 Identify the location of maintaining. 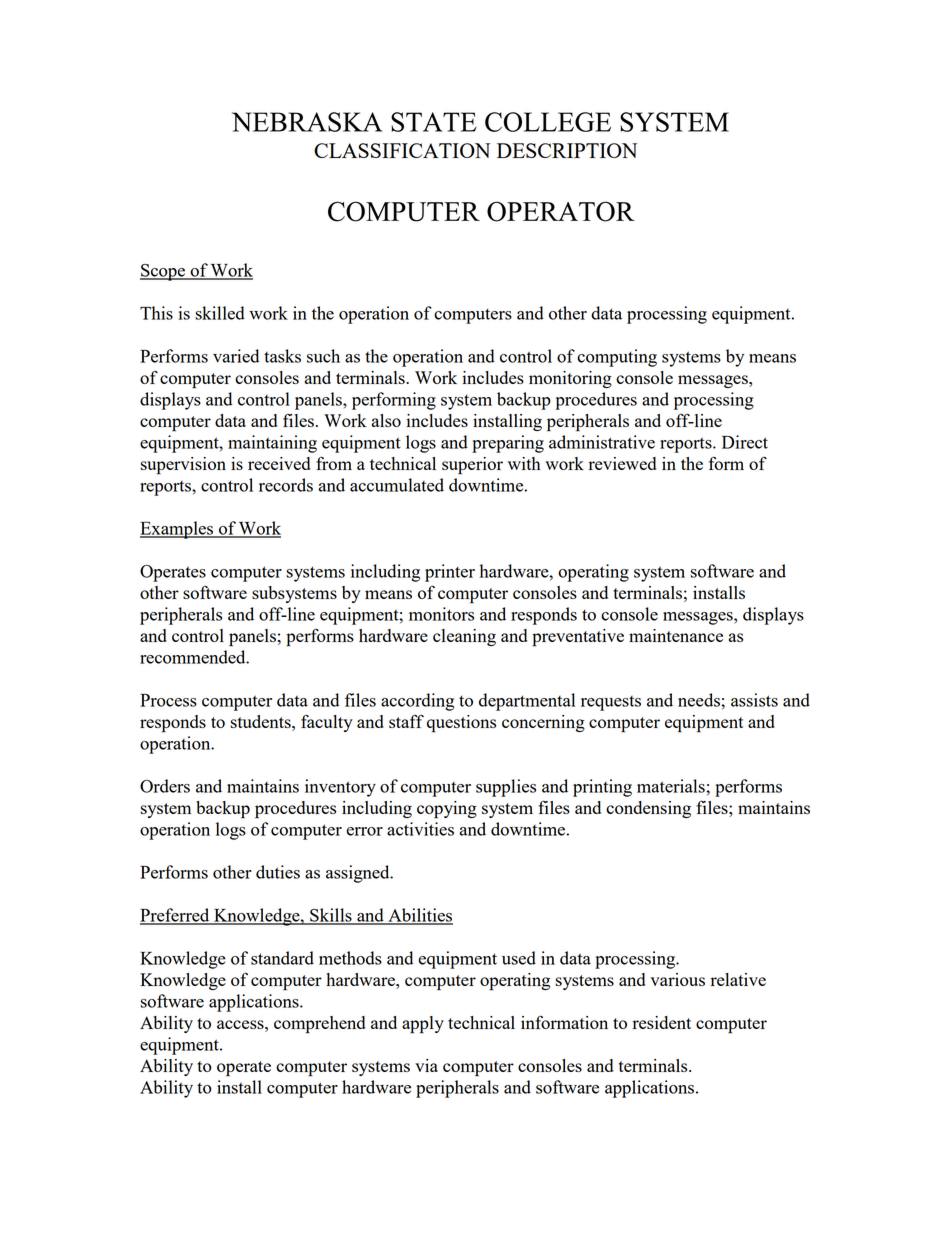
(272, 444).
